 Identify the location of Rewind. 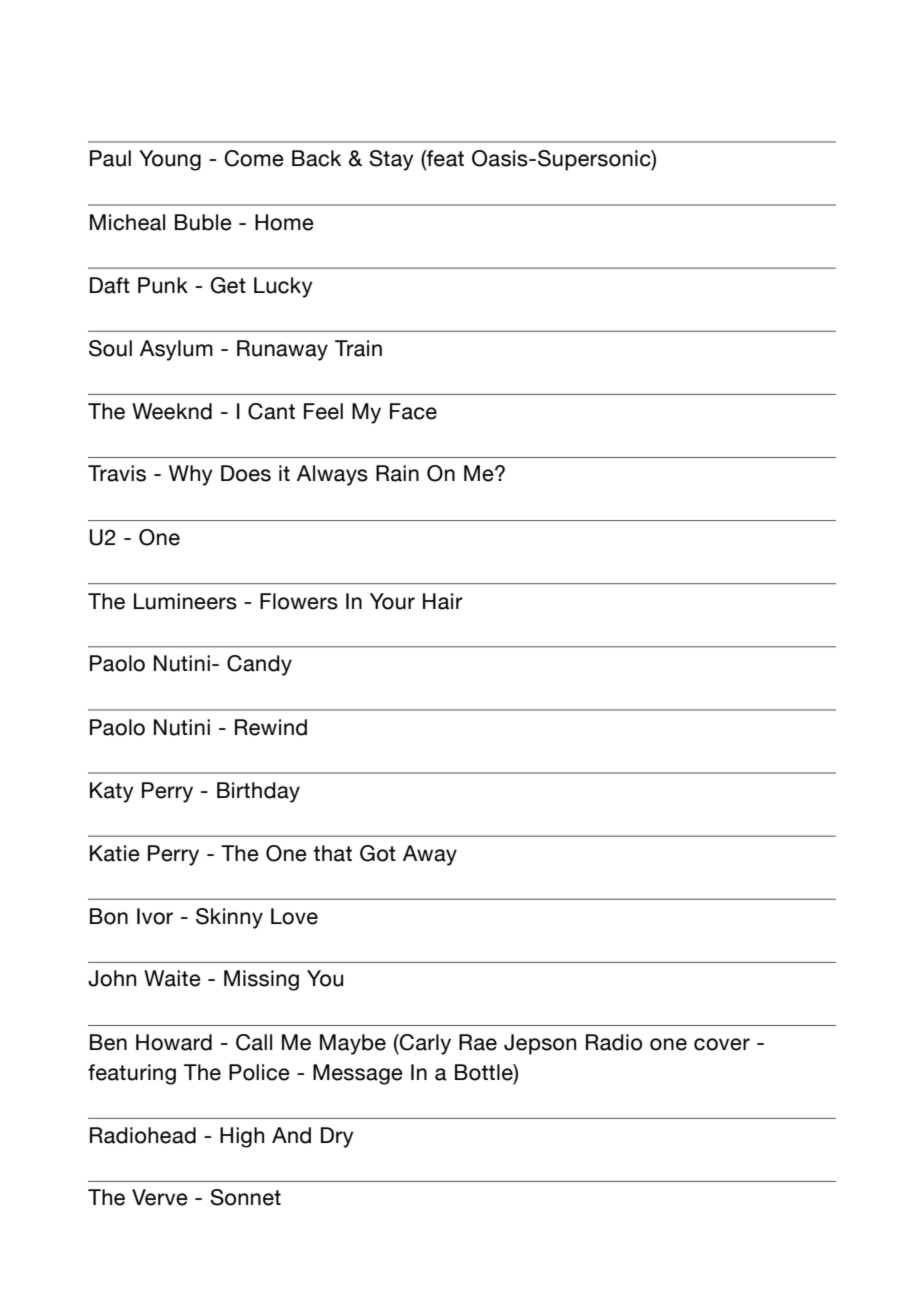
(271, 727).
